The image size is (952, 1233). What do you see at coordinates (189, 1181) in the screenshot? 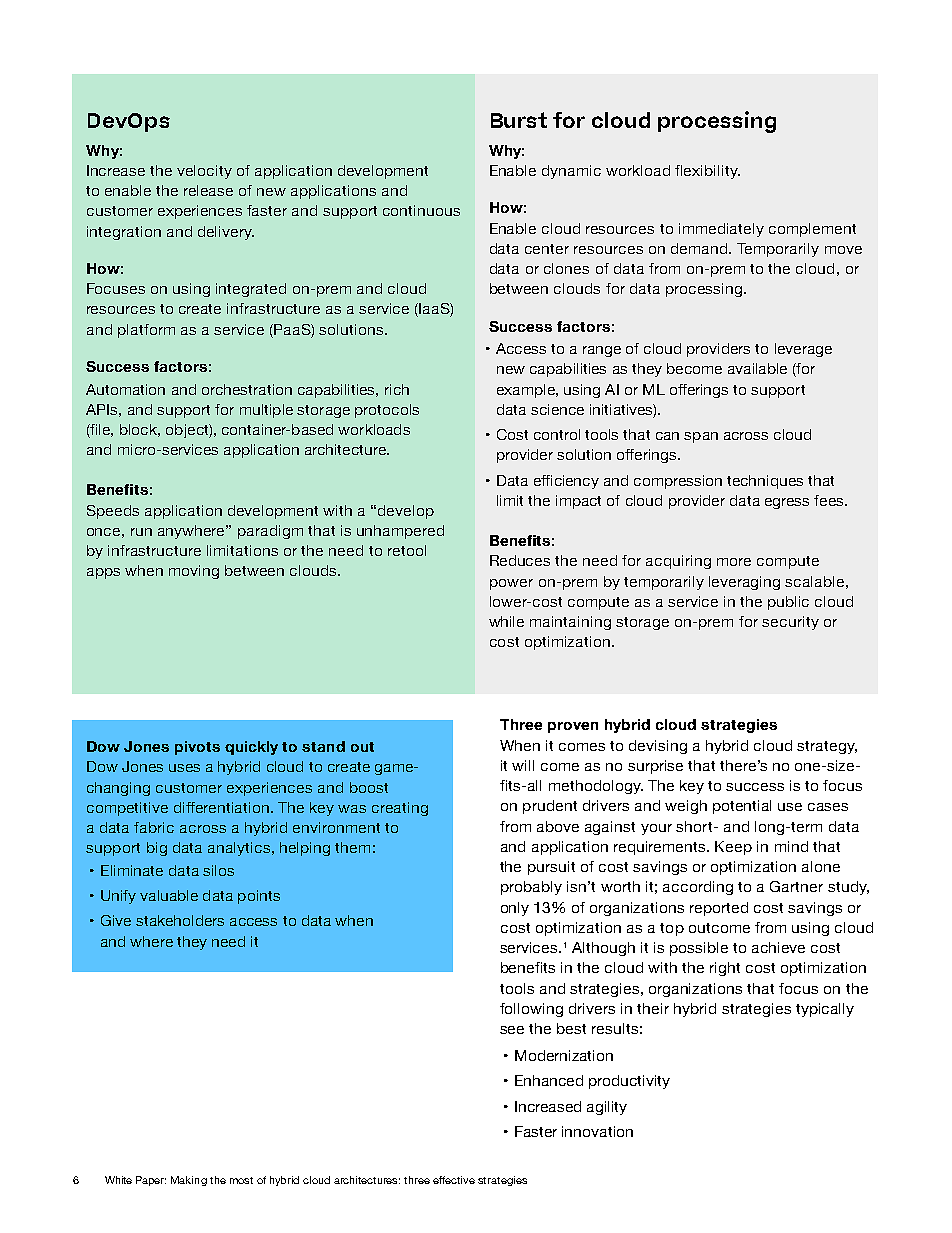
I see `Making` at bounding box center [189, 1181].
